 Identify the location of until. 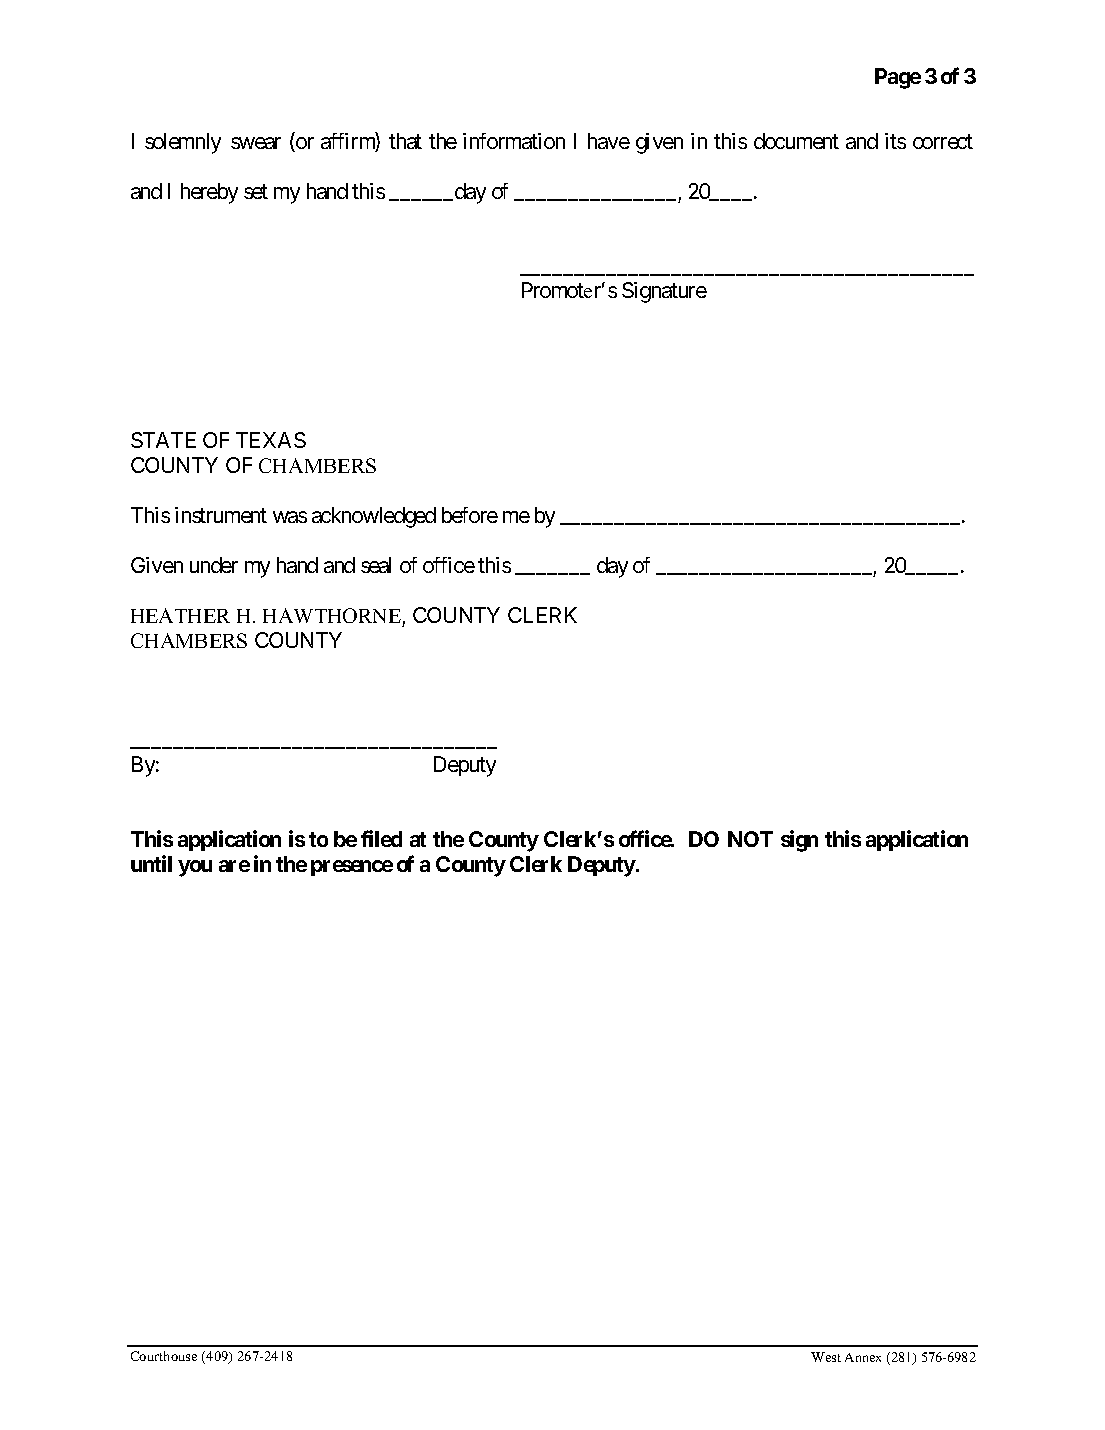
(151, 863).
